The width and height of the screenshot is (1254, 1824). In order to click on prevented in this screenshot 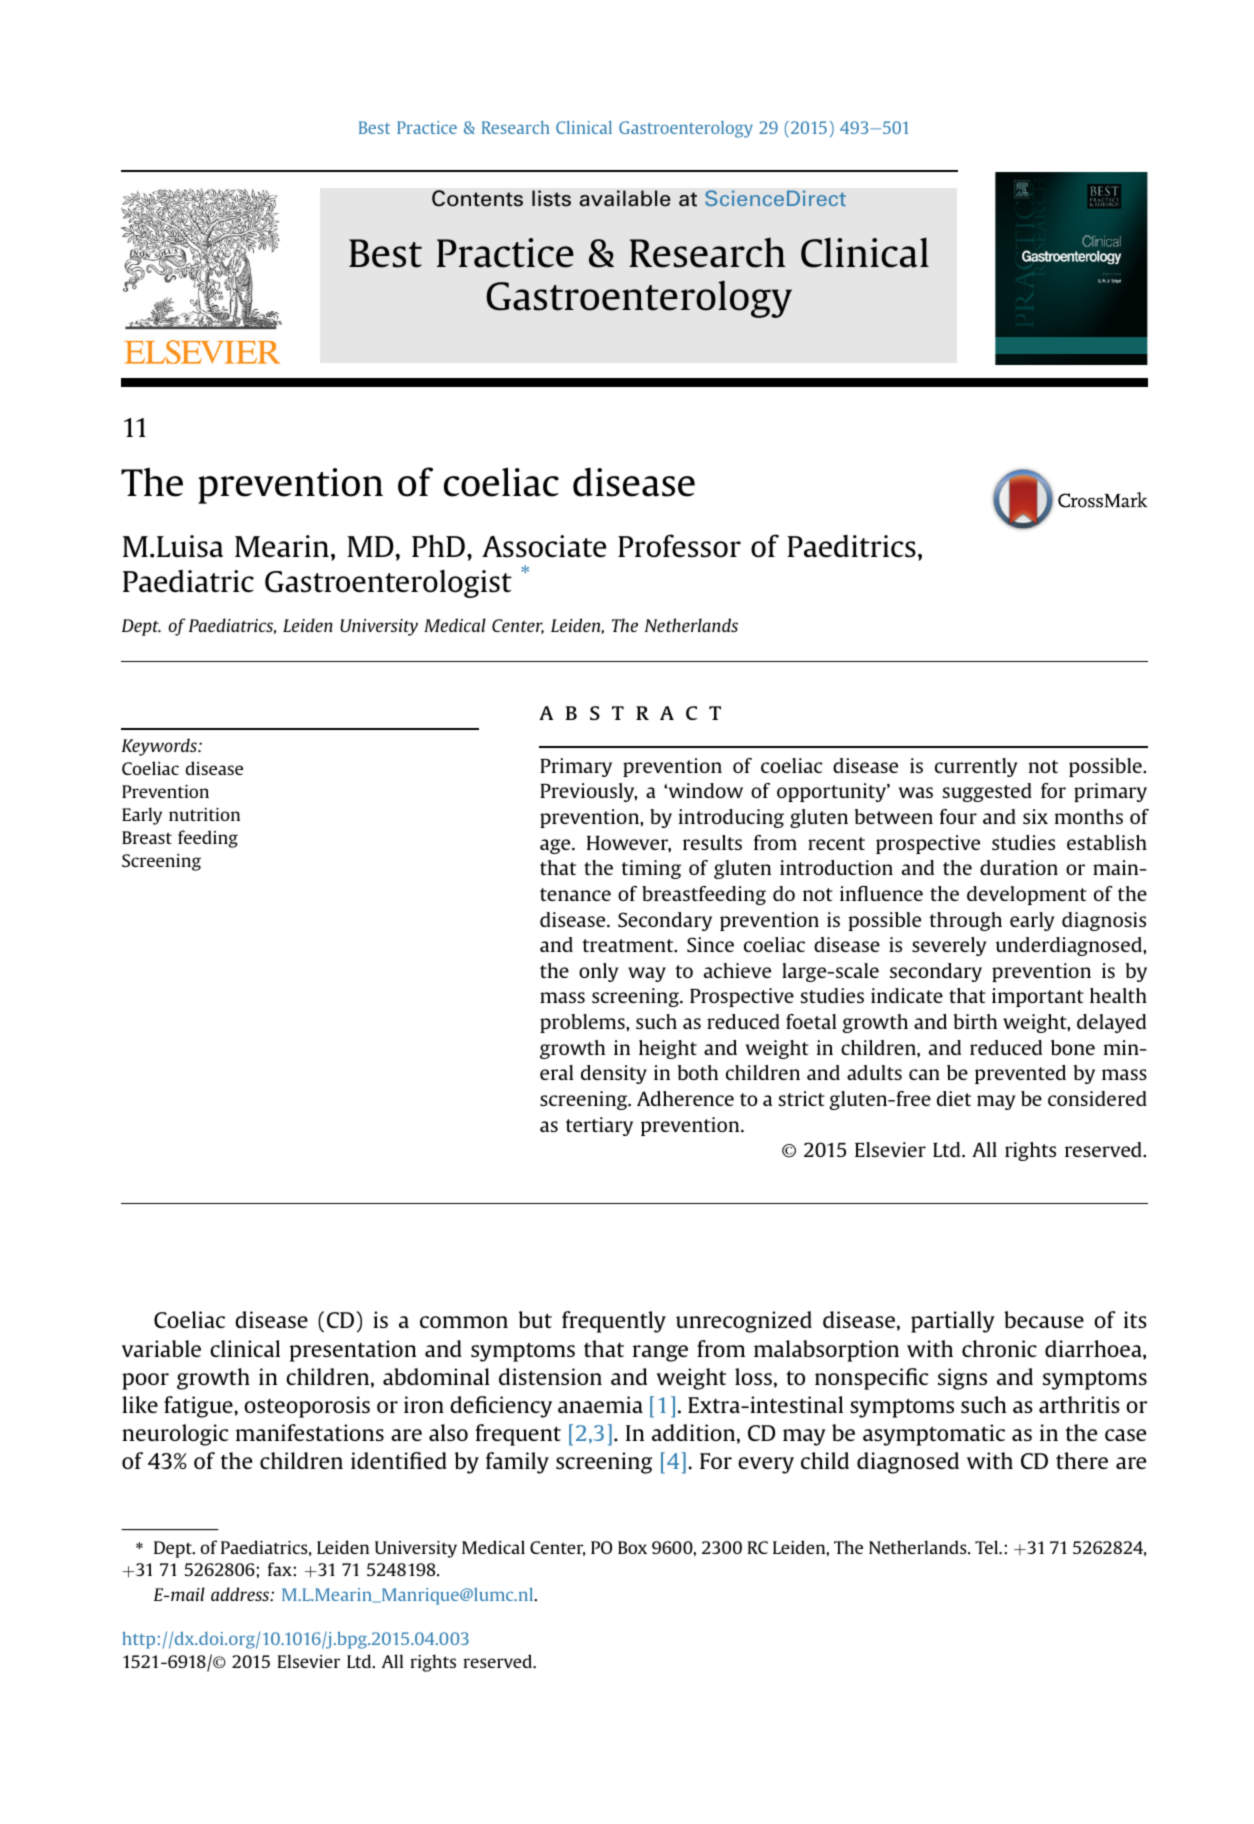, I will do `click(1020, 1074)`.
